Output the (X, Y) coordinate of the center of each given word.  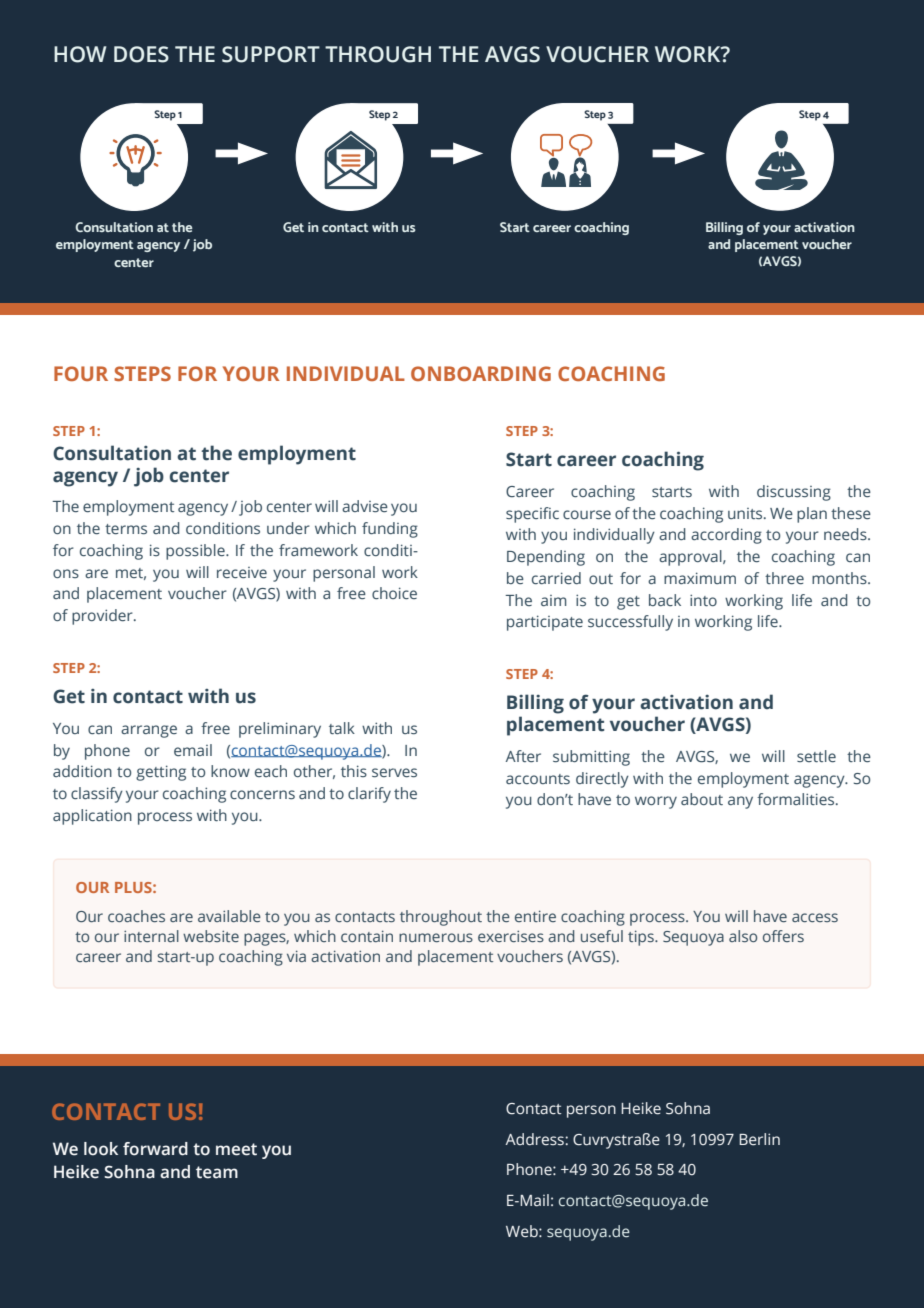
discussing (794, 493)
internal (151, 936)
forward (155, 1149)
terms (126, 529)
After (523, 756)
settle (816, 756)
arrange (149, 731)
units (746, 514)
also (743, 936)
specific (532, 515)
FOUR (81, 373)
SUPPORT (271, 54)
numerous (436, 937)
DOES (141, 54)
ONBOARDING (481, 373)
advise (365, 506)
